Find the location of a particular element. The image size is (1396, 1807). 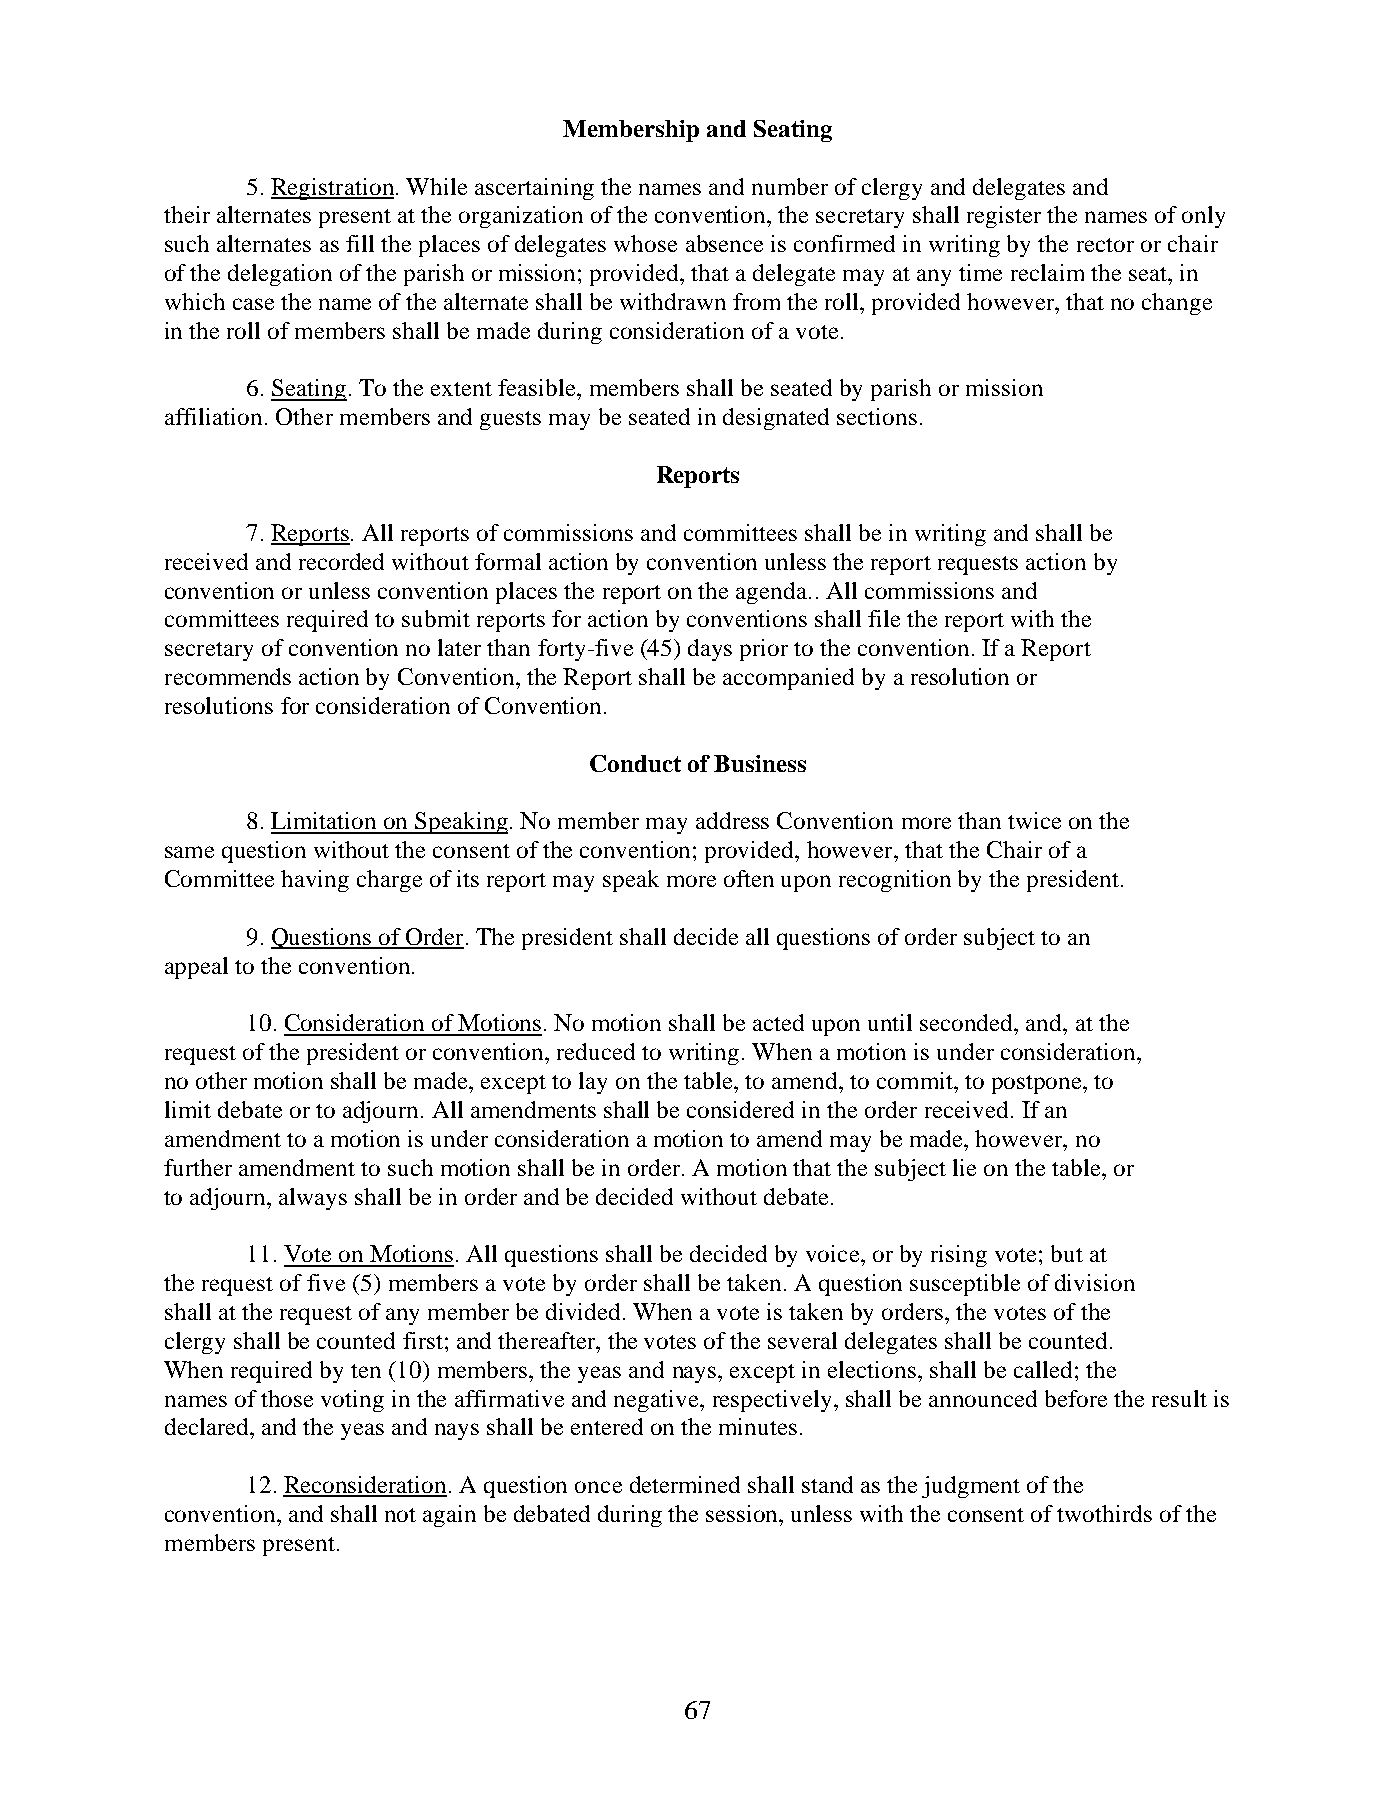

not is located at coordinates (400, 1515).
